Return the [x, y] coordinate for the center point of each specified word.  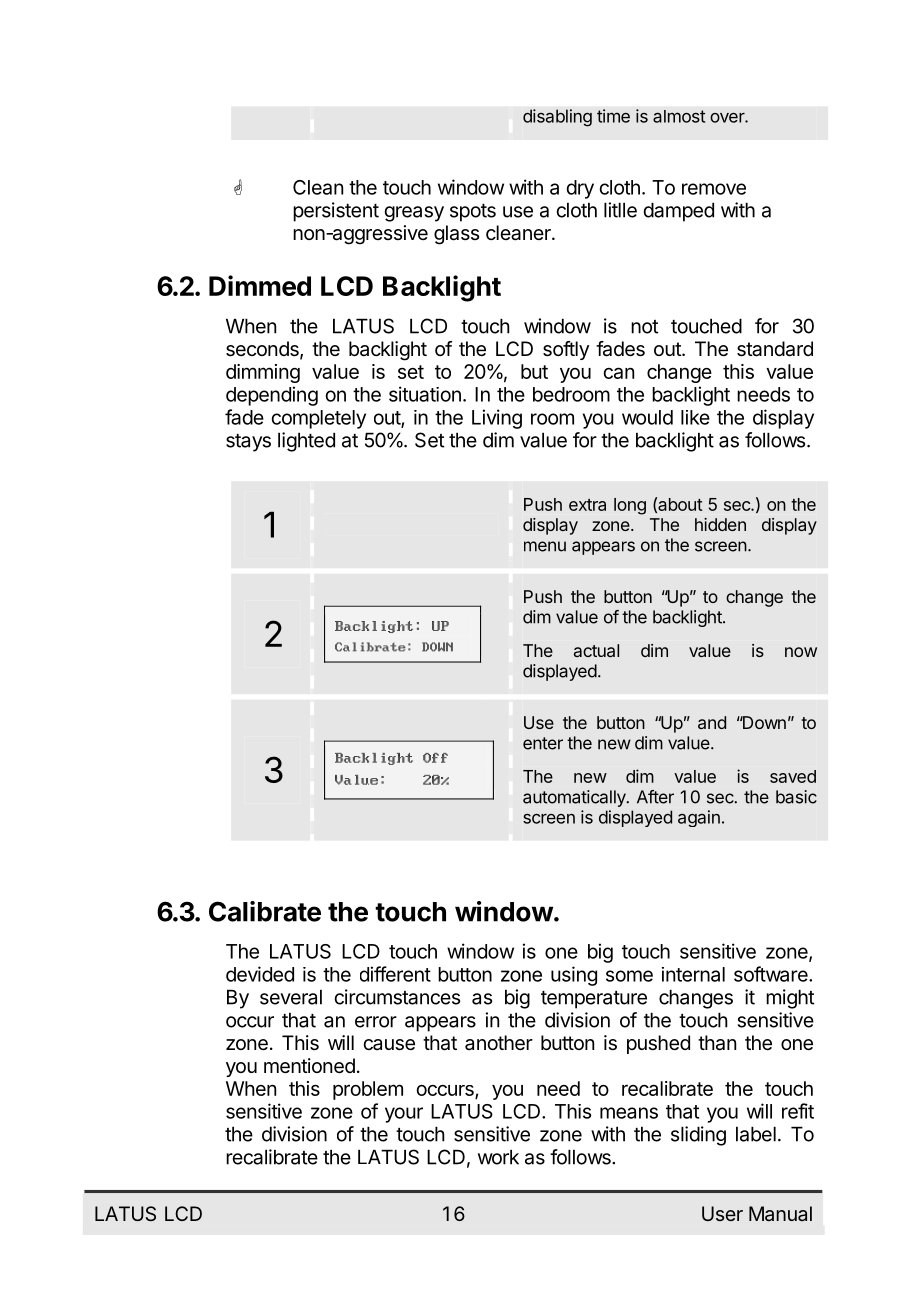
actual [596, 650]
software [772, 974]
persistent [336, 212]
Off [435, 758]
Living [497, 419]
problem [368, 1090]
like [695, 417]
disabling [557, 118]
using [574, 976]
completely [318, 419]
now [801, 652]
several [291, 997]
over [728, 118]
